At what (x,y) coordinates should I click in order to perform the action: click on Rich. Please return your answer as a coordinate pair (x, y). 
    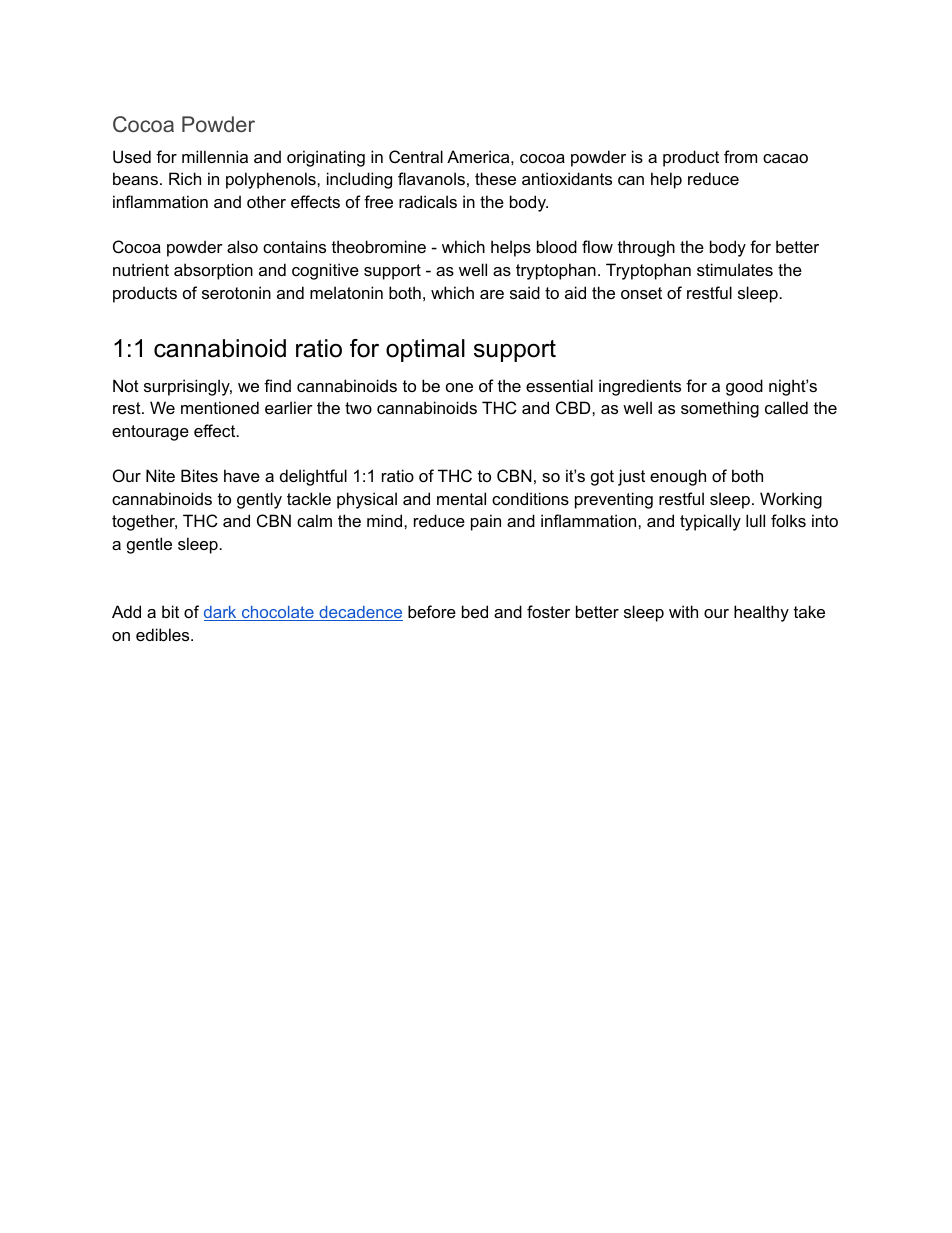
    Looking at the image, I should click on (185, 178).
